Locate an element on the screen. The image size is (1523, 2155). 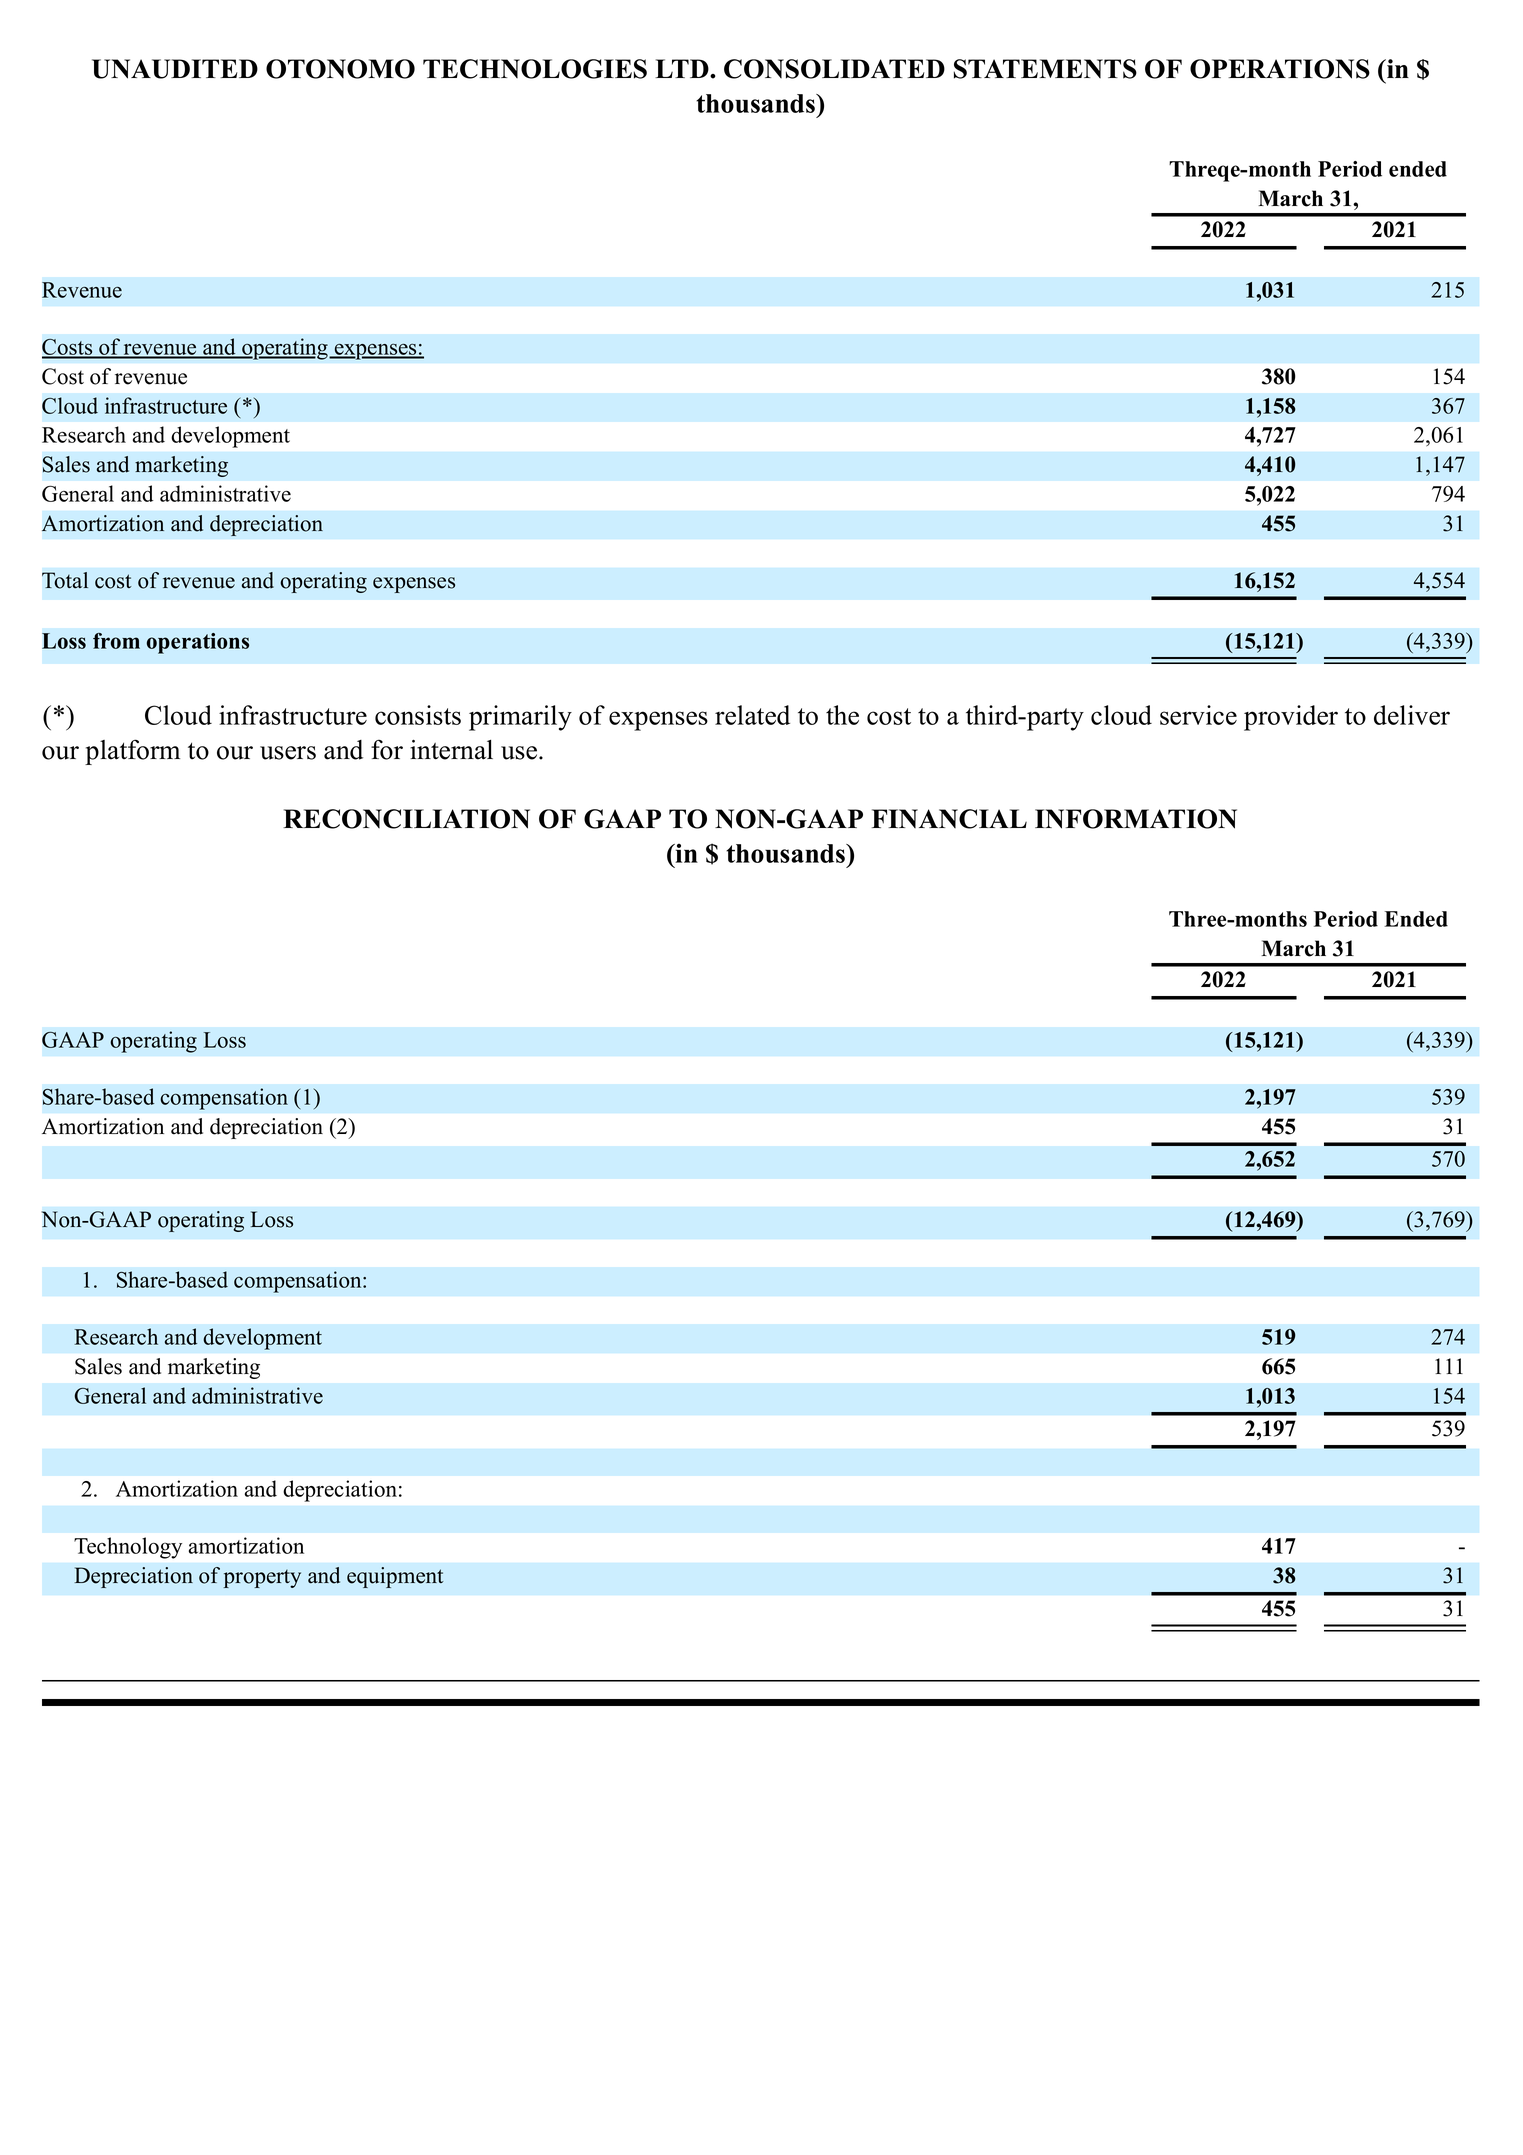
INFORMATION is located at coordinates (1136, 819).
